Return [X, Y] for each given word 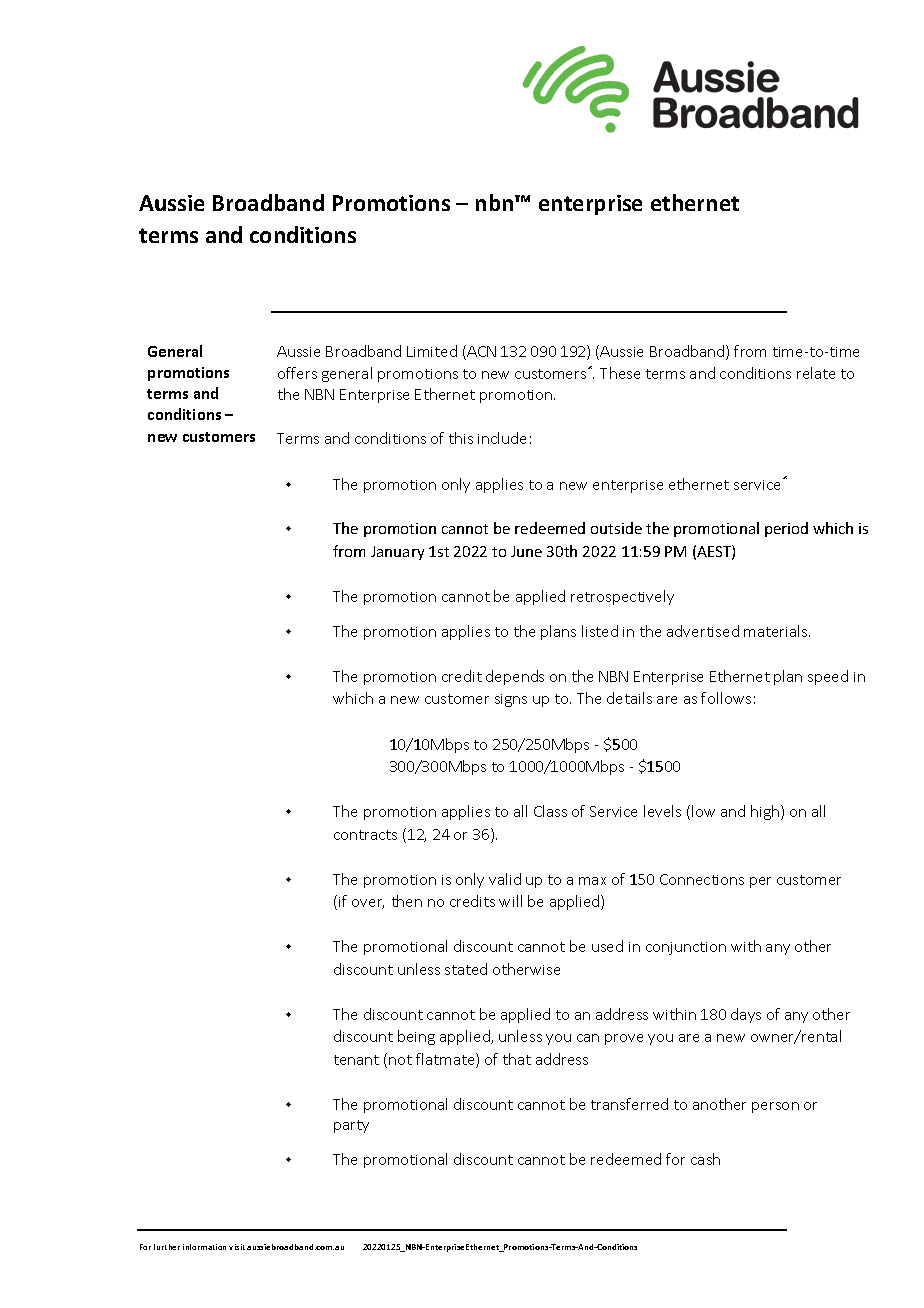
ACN [480, 352]
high [766, 812]
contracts [365, 835]
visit [237, 1247]
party [351, 1126]
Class [550, 811]
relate [816, 373]
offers [297, 373]
